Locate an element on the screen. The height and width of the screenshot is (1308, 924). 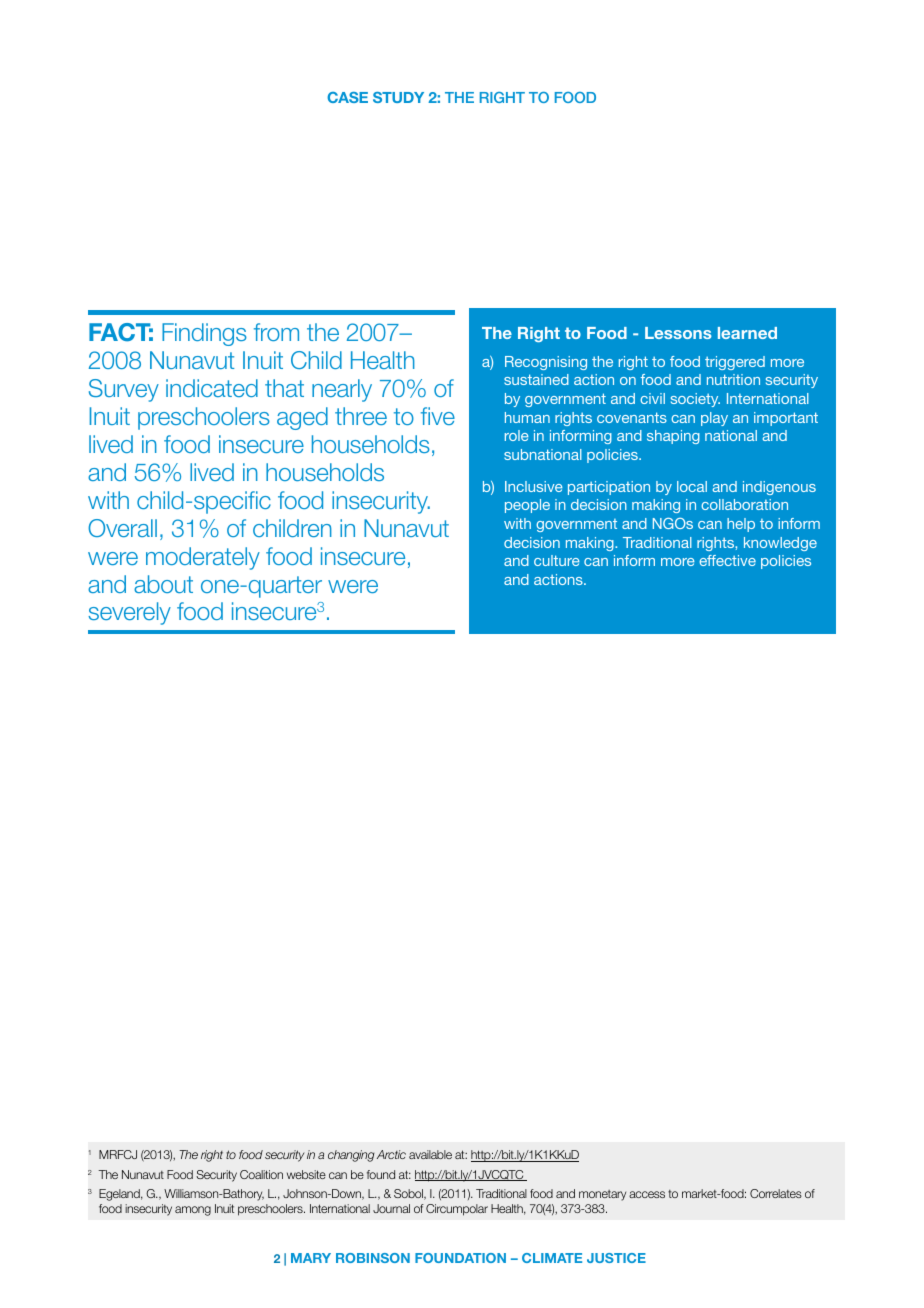
severely is located at coordinates (129, 613).
